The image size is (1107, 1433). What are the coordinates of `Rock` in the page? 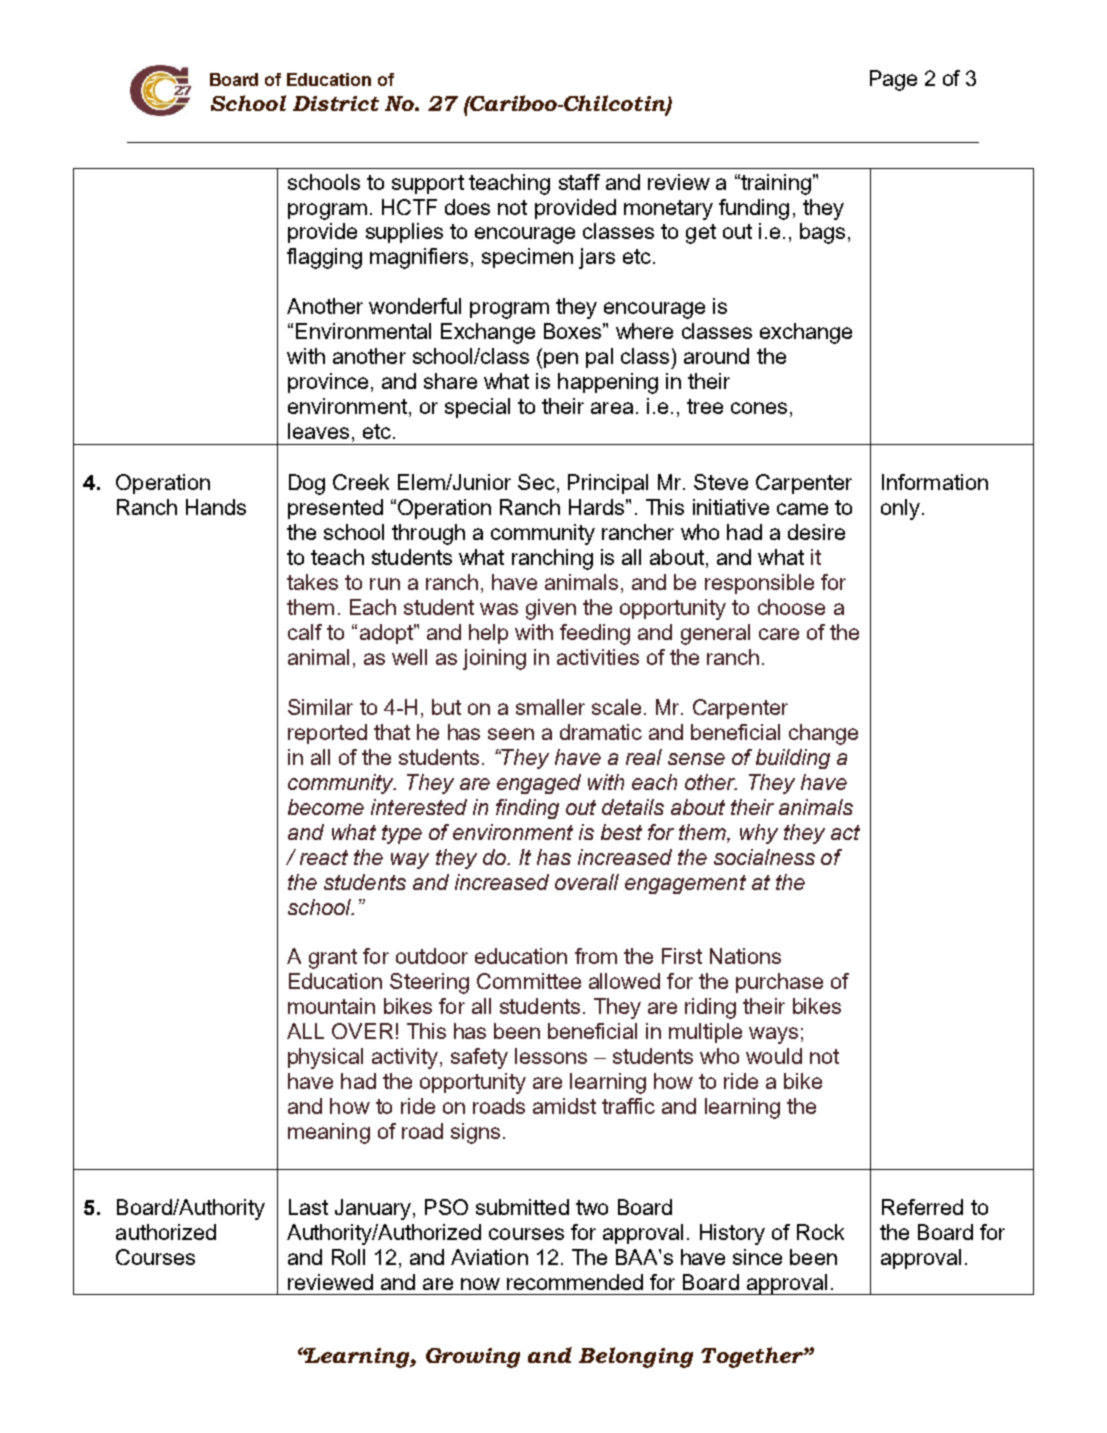 It's located at (820, 1232).
